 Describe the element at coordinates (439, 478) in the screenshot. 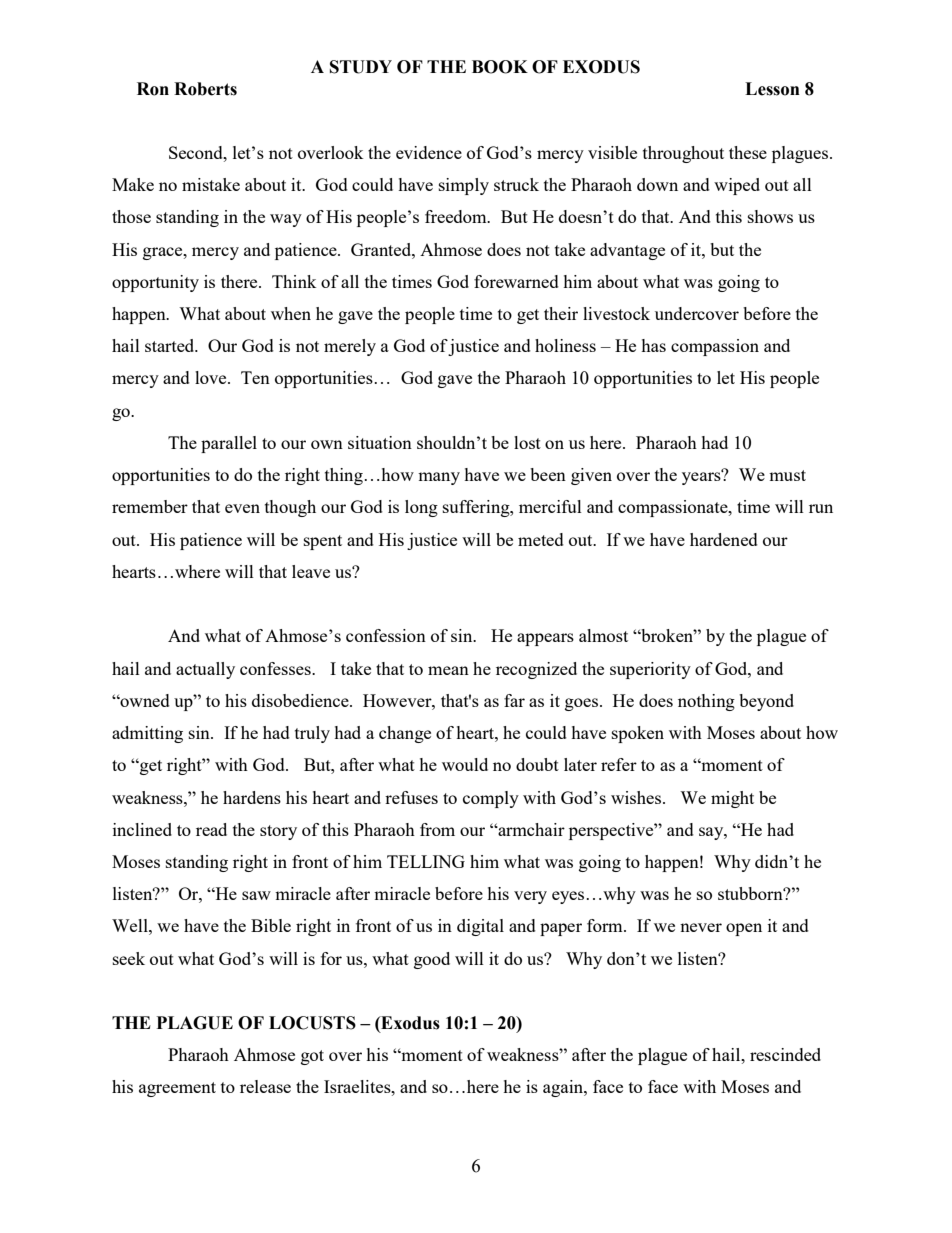

I see `many` at that location.
